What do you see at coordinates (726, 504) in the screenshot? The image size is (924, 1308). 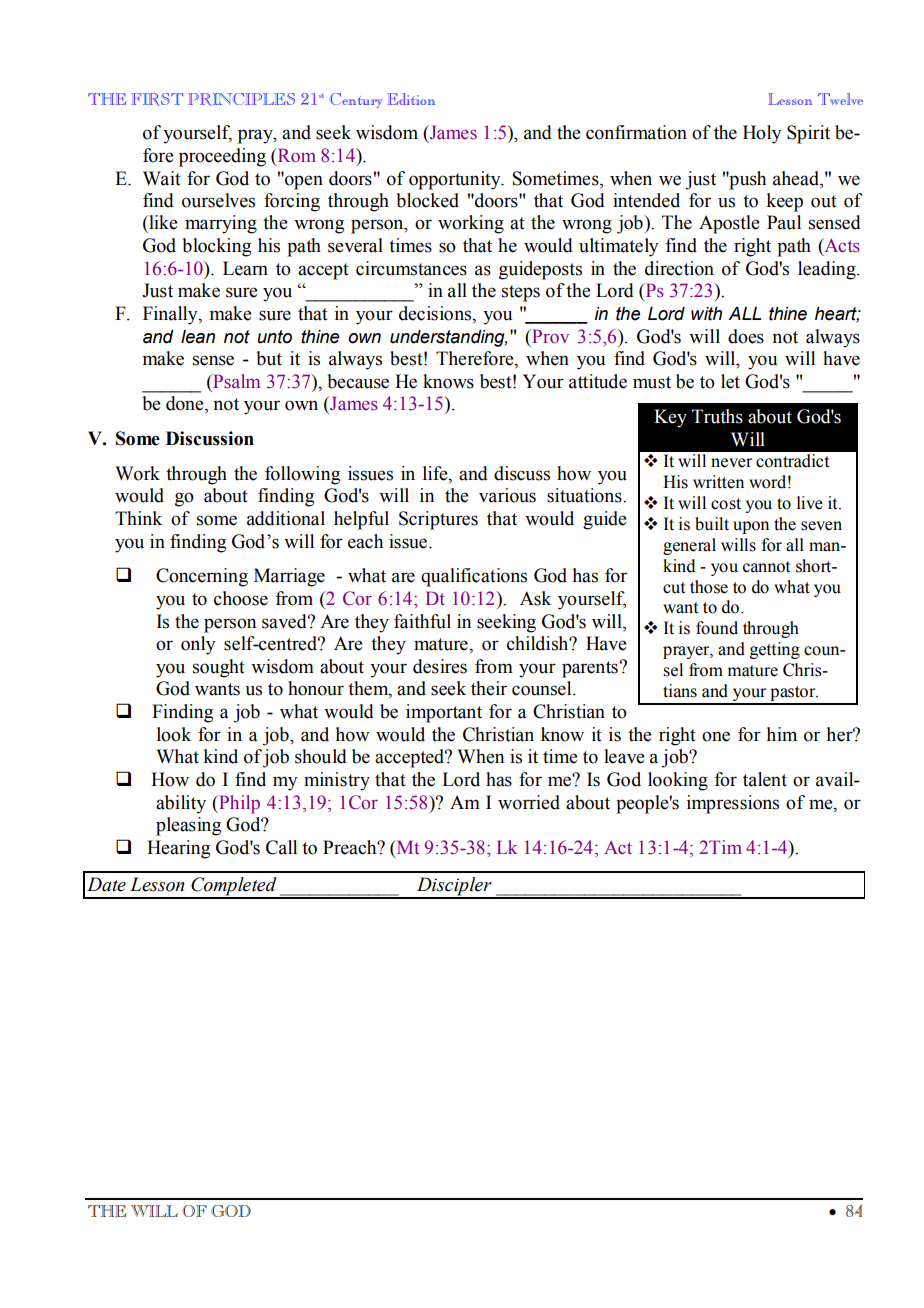 I see `cost` at bounding box center [726, 504].
